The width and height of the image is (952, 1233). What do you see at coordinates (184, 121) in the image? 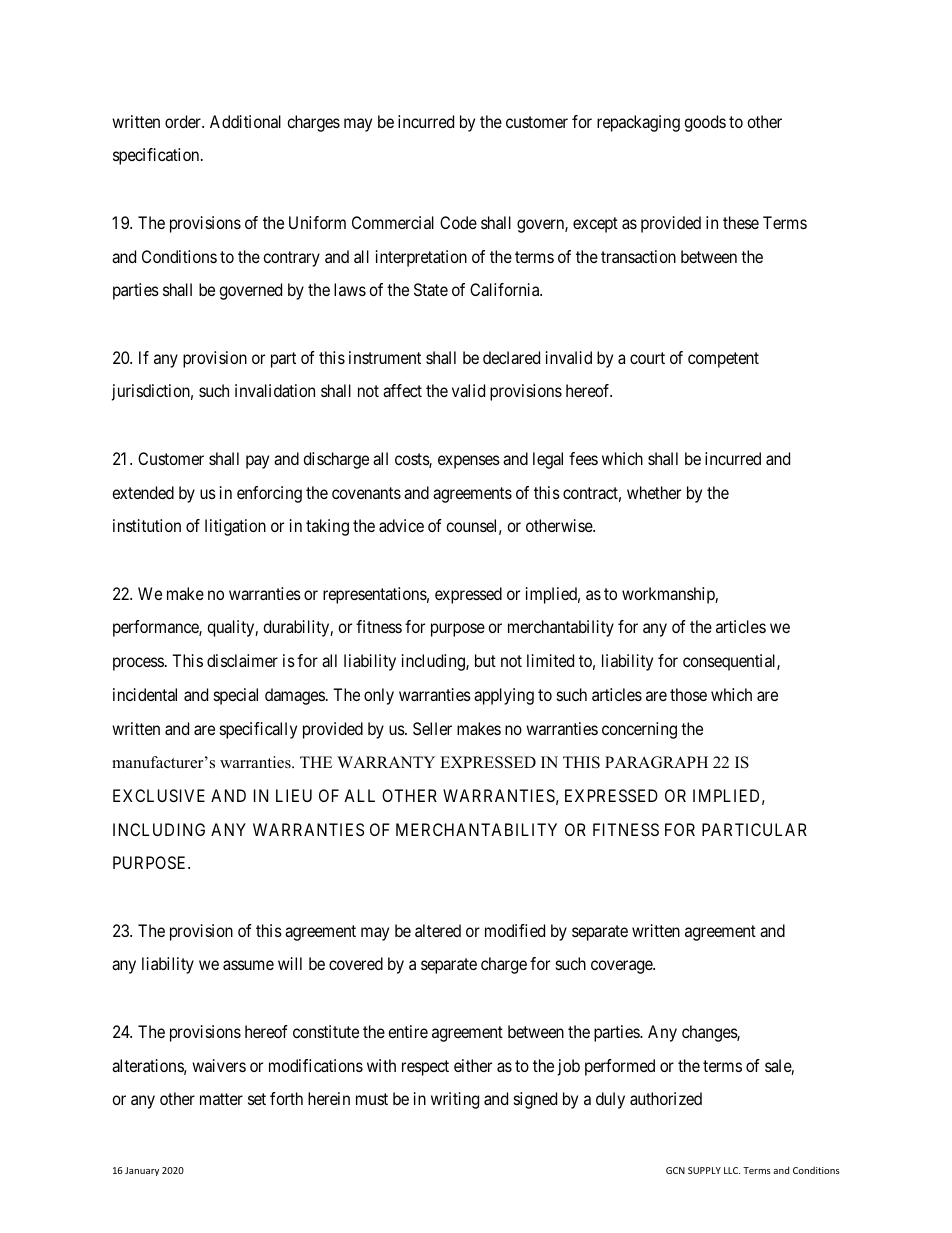
I see `order` at bounding box center [184, 121].
